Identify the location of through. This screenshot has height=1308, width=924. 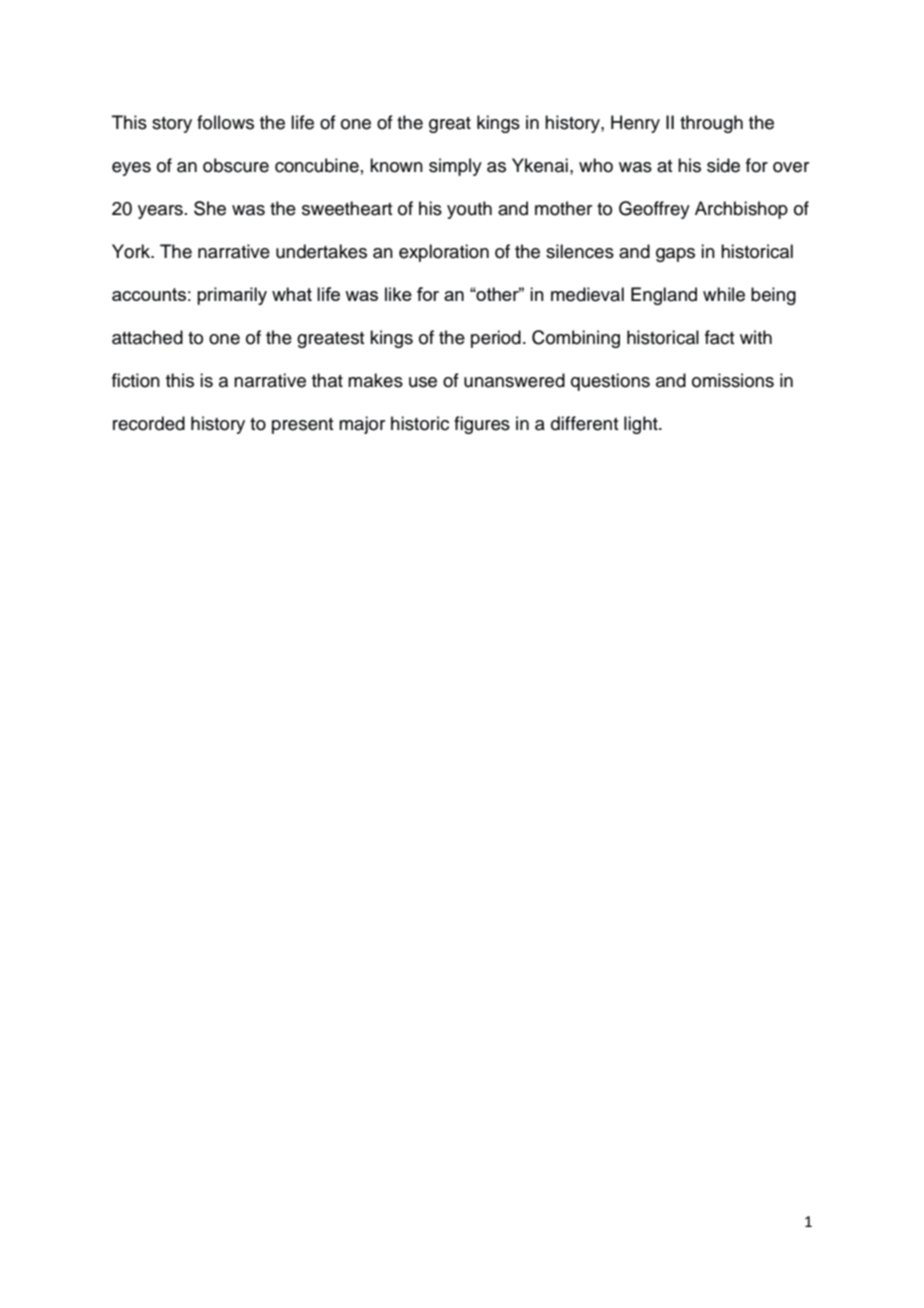
(711, 124).
